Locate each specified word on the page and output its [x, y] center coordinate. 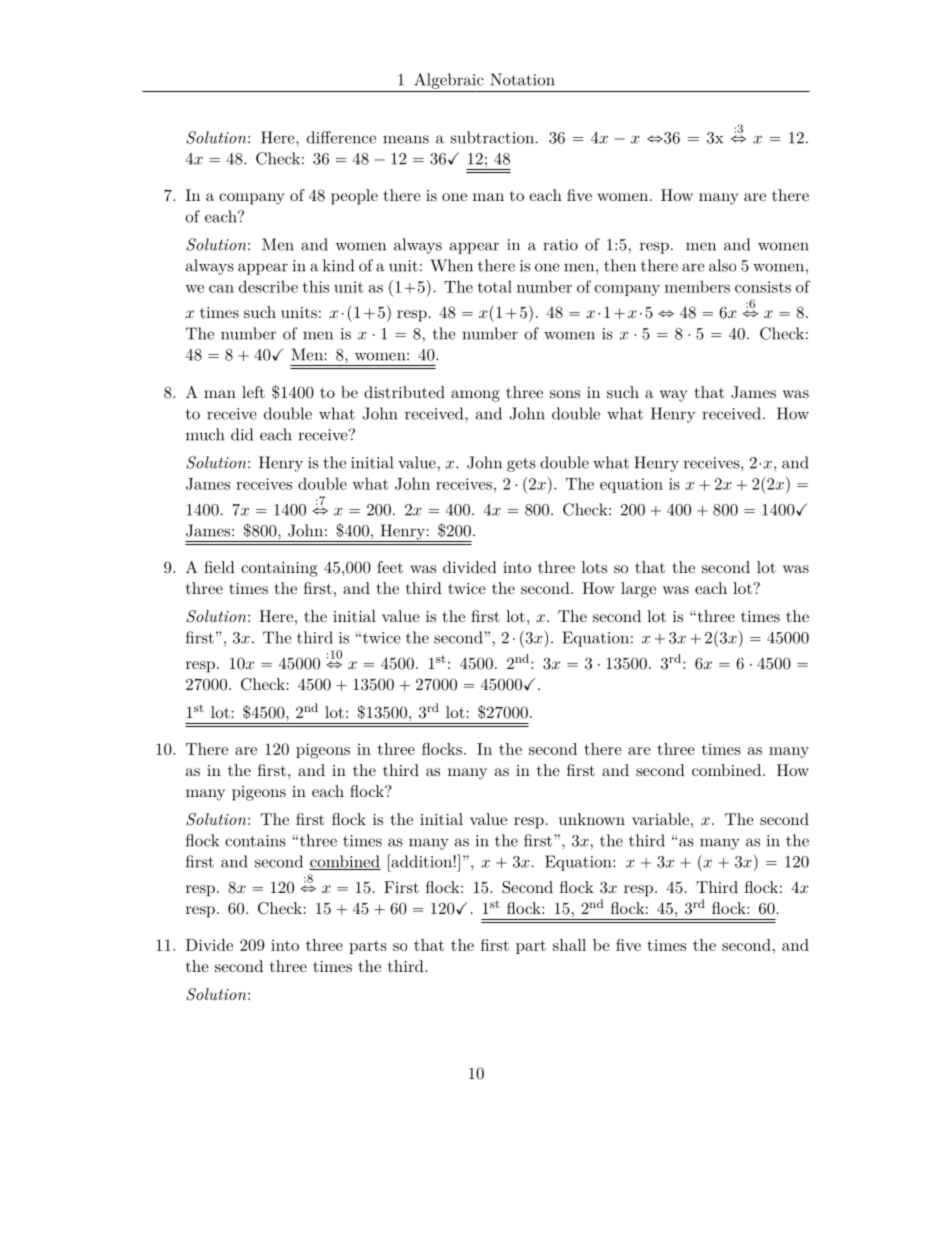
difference [341, 137]
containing [279, 569]
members [697, 287]
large [638, 590]
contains [255, 841]
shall [569, 945]
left [253, 392]
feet [390, 567]
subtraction [492, 137]
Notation [522, 79]
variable [660, 819]
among [475, 396]
